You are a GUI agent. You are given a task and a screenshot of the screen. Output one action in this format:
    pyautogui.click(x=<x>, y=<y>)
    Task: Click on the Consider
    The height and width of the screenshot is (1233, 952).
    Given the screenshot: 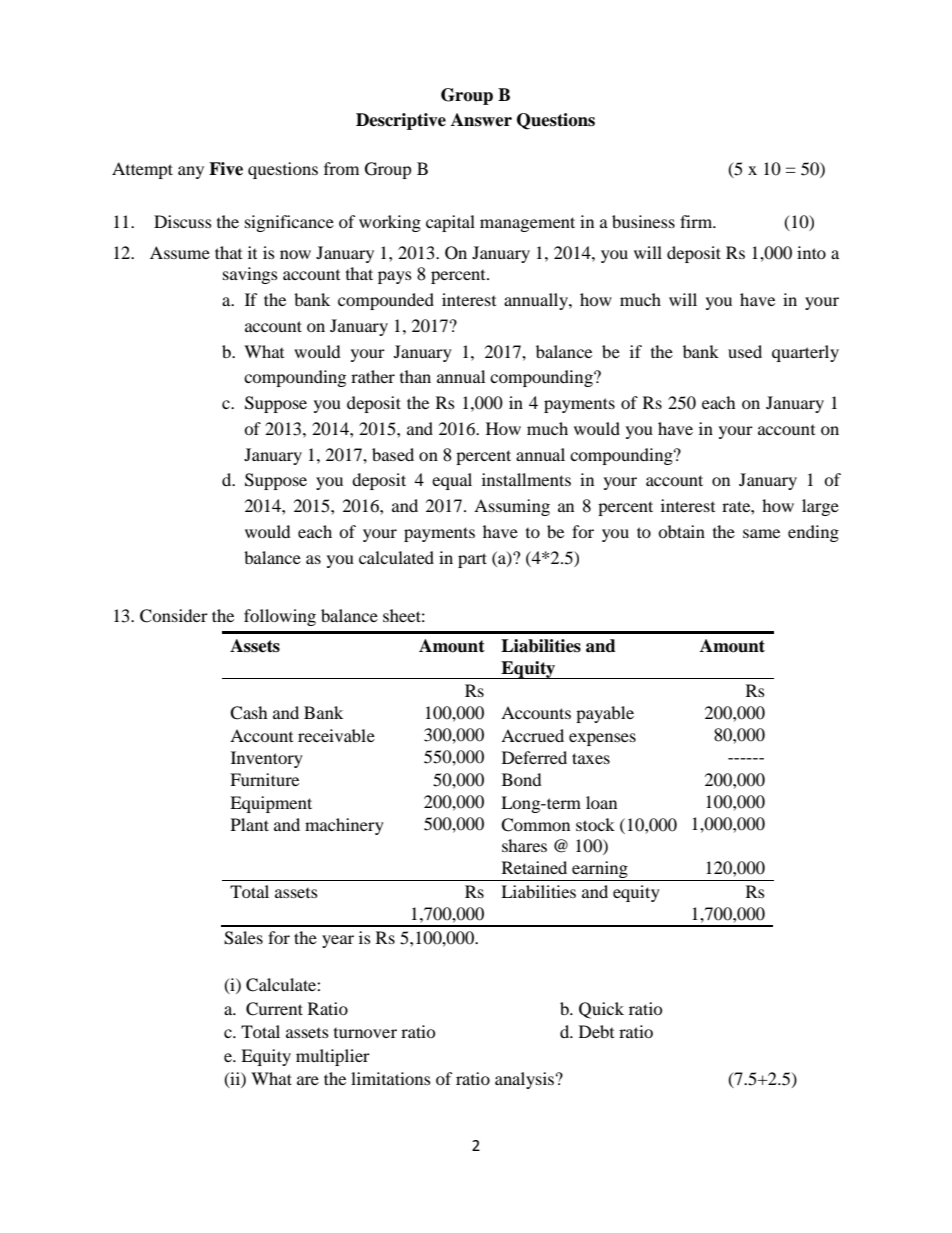 What is the action you would take?
    pyautogui.click(x=174, y=616)
